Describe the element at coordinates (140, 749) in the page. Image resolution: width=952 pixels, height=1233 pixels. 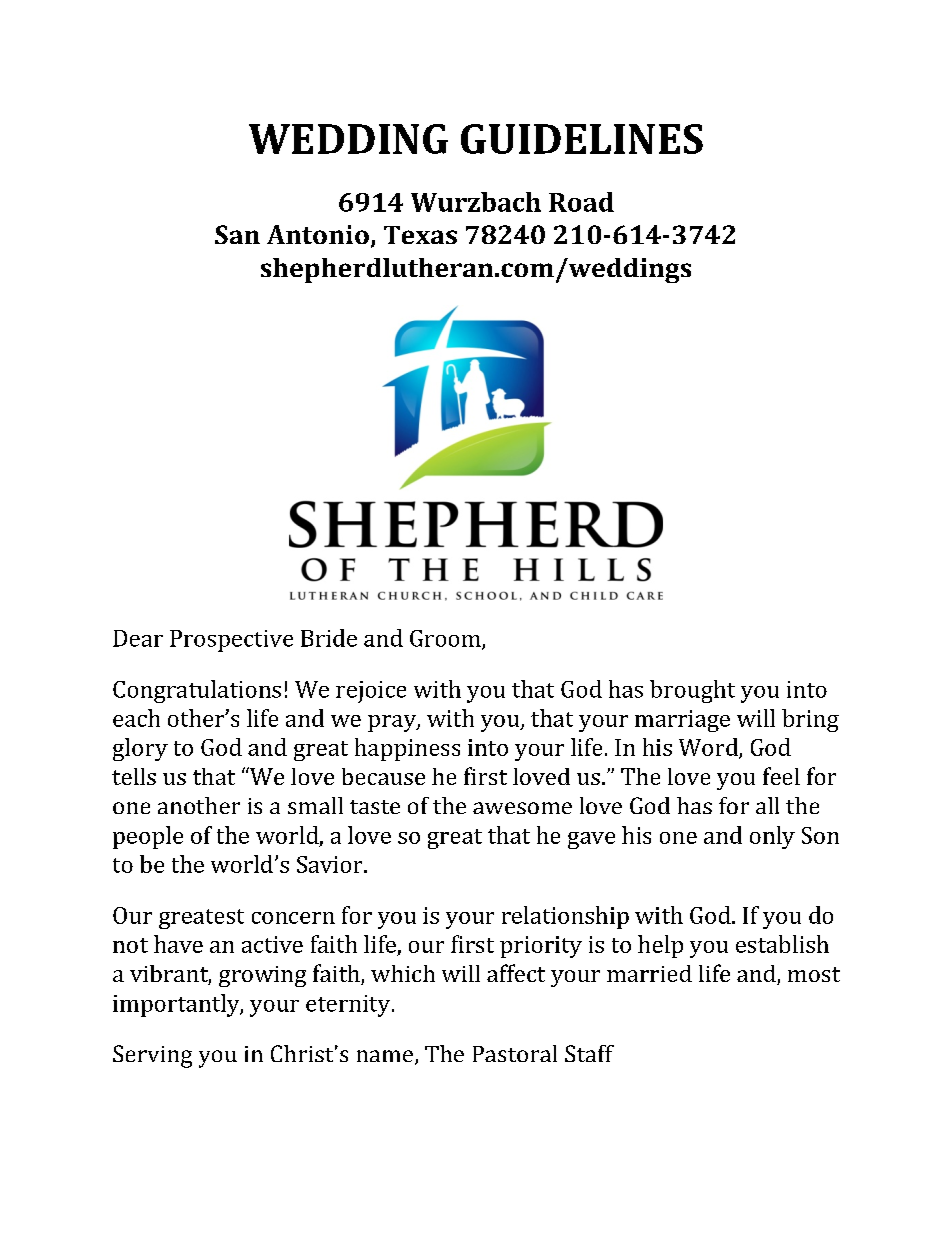
I see `glory` at that location.
